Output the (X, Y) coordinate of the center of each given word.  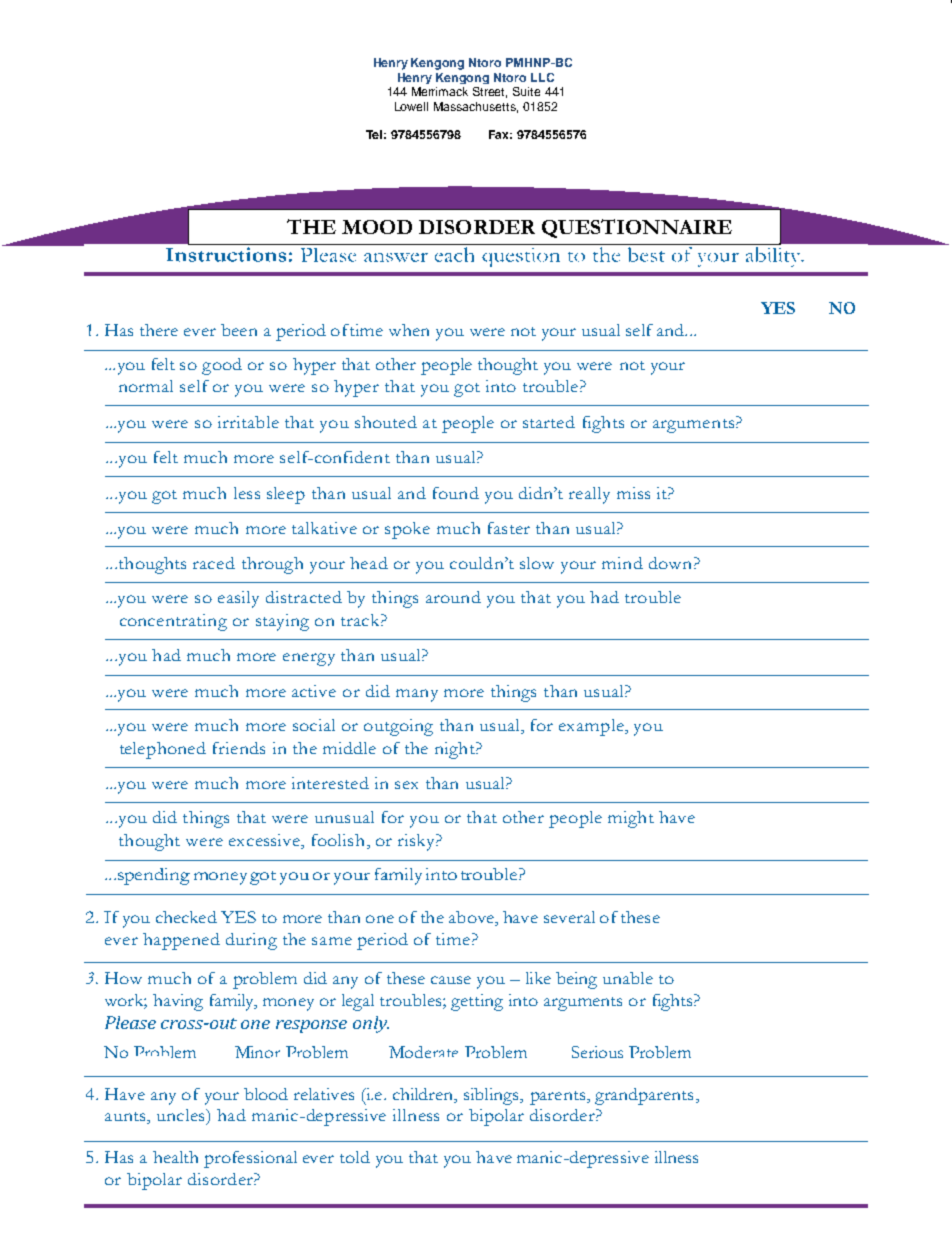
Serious (597, 1052)
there (159, 330)
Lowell (411, 106)
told (355, 1157)
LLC (542, 77)
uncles (182, 1115)
